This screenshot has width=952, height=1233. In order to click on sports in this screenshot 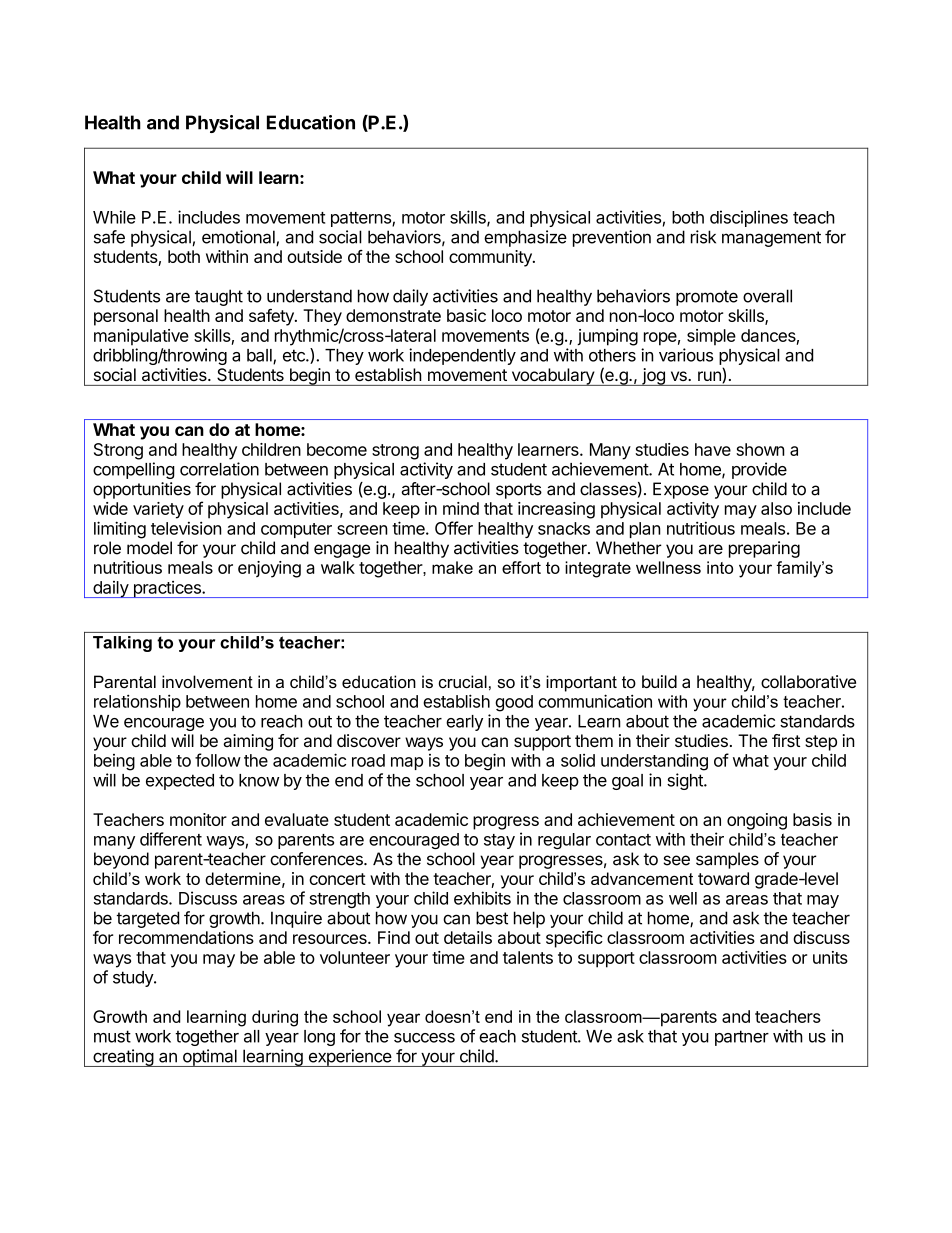, I will do `click(519, 491)`.
